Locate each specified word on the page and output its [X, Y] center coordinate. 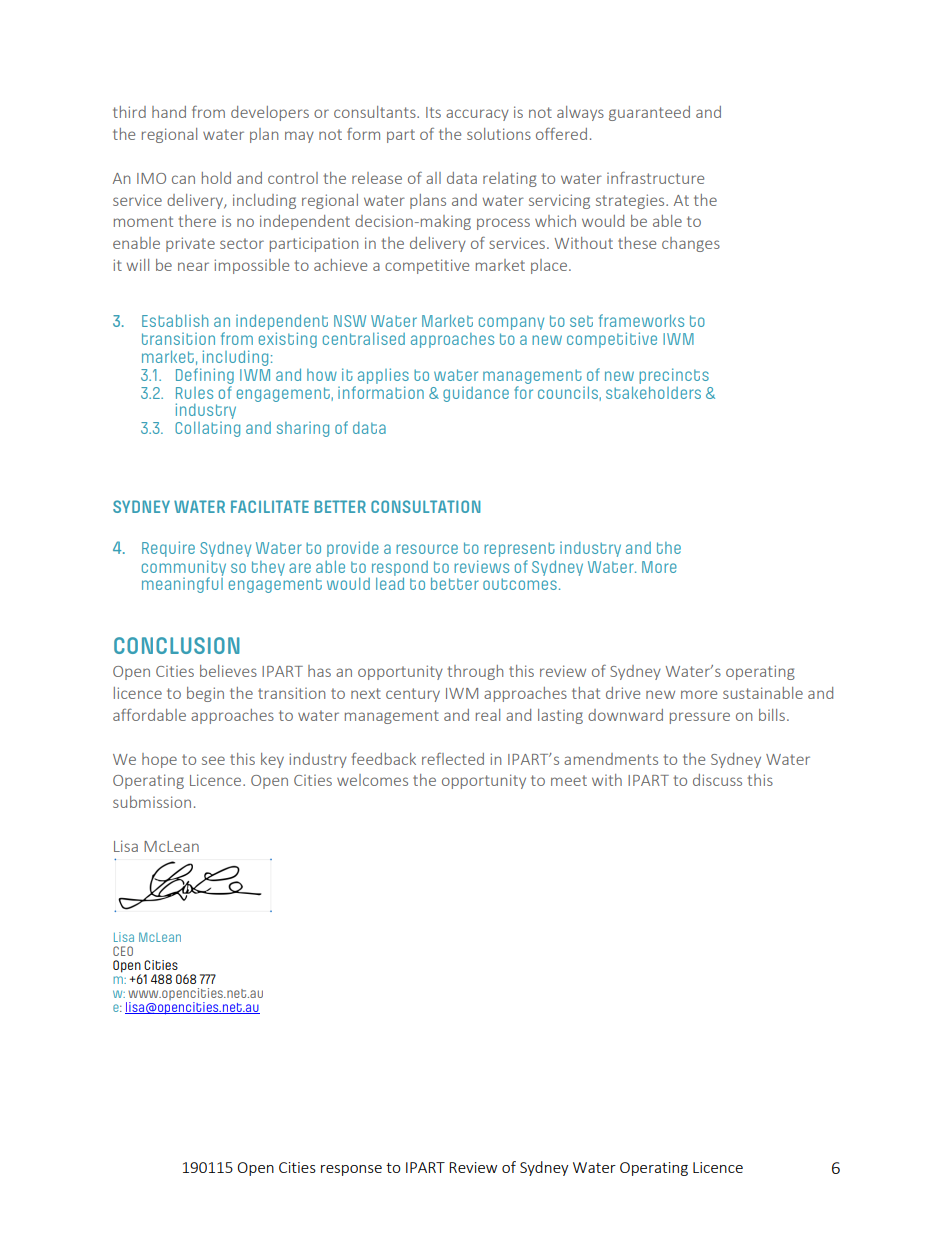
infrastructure [655, 177]
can [183, 179]
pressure [700, 718]
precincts [674, 376]
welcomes [372, 780]
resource [427, 549]
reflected [453, 759]
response [351, 1170]
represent [519, 549]
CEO [123, 951]
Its [433, 112]
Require [168, 549]
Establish [175, 320]
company [511, 323]
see [213, 760]
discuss [717, 780]
